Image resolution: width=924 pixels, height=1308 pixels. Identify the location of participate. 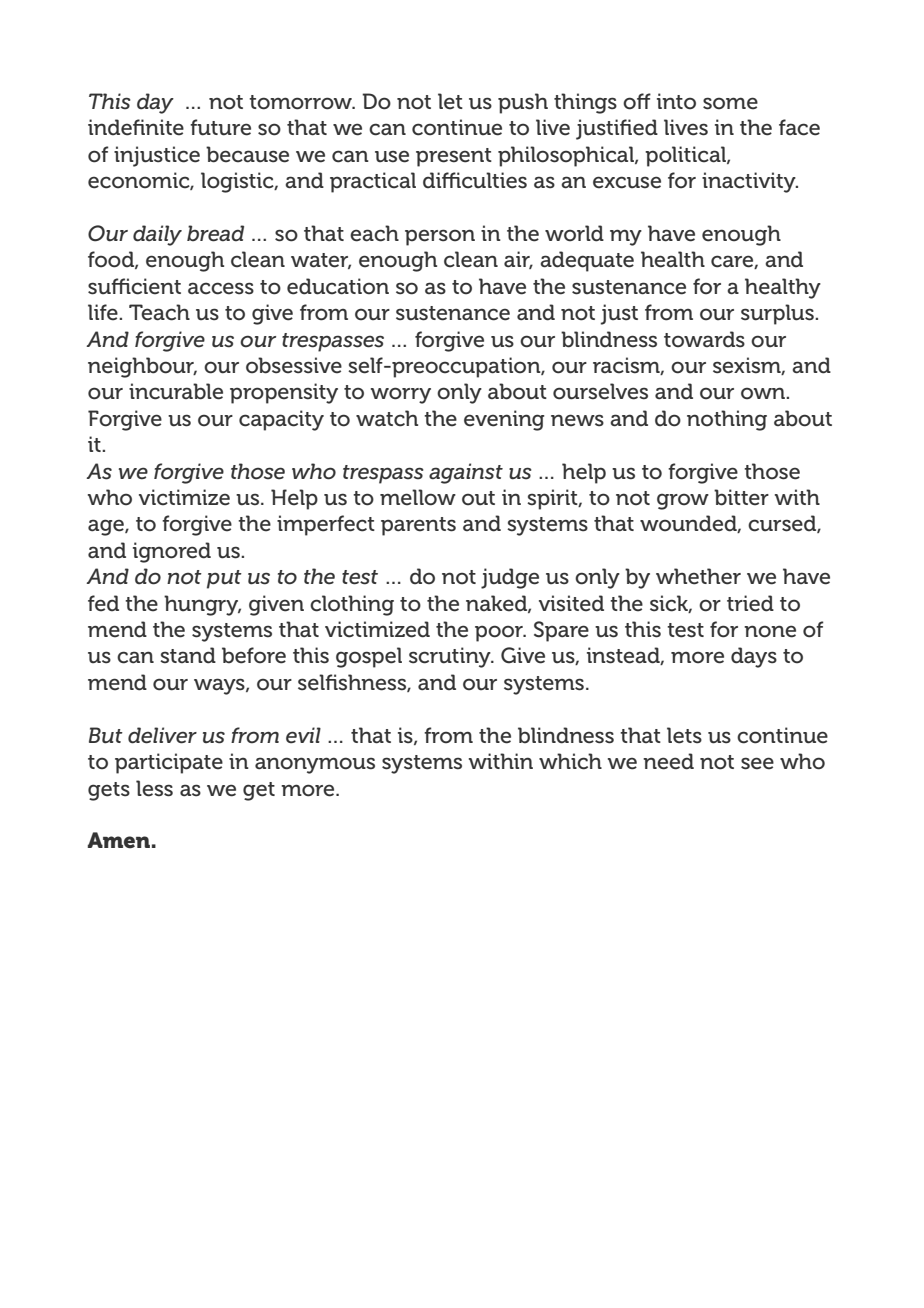
(169, 763).
